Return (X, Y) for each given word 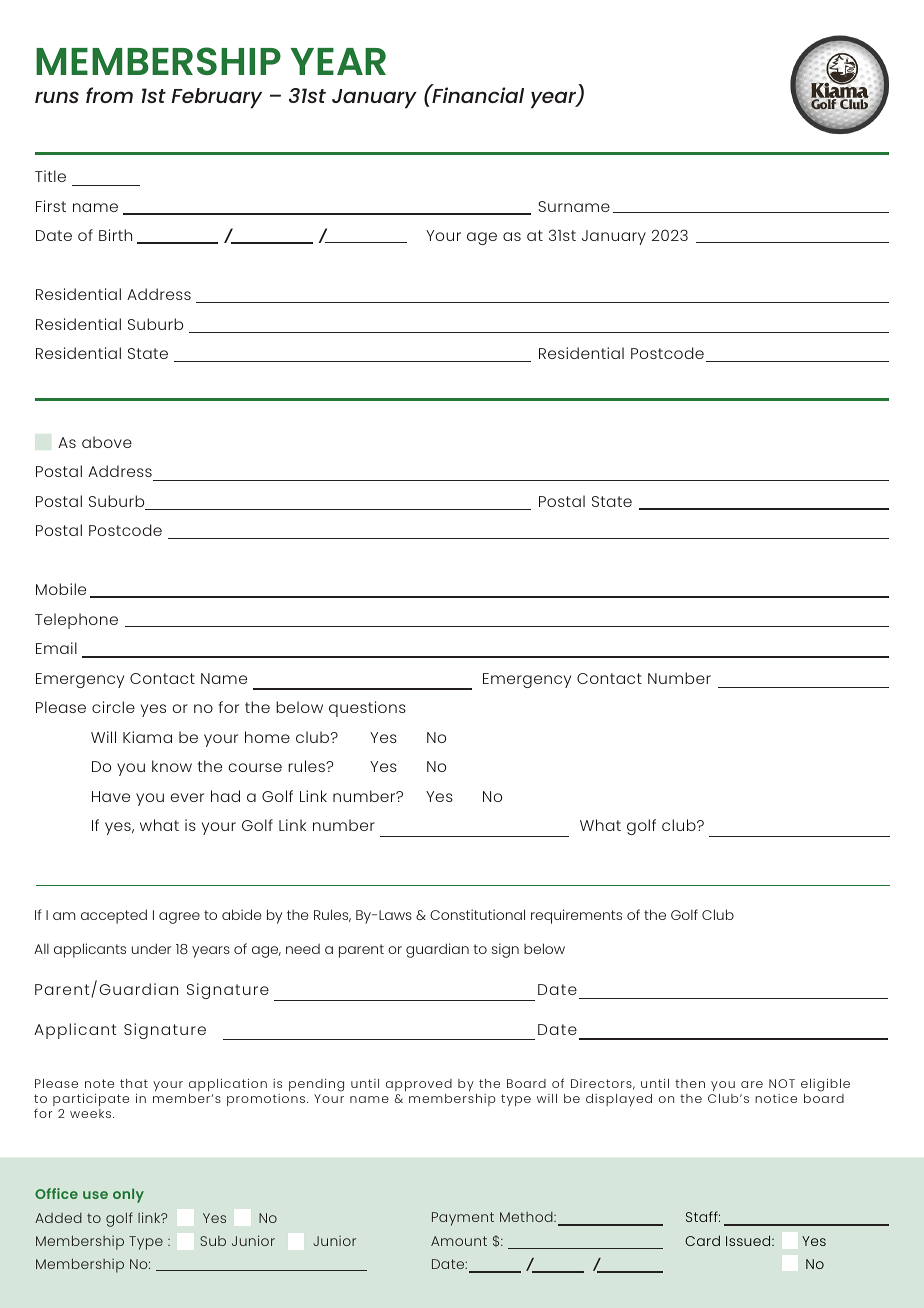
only (128, 1195)
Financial (477, 94)
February (217, 98)
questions (367, 709)
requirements (576, 916)
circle (113, 707)
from (109, 95)
